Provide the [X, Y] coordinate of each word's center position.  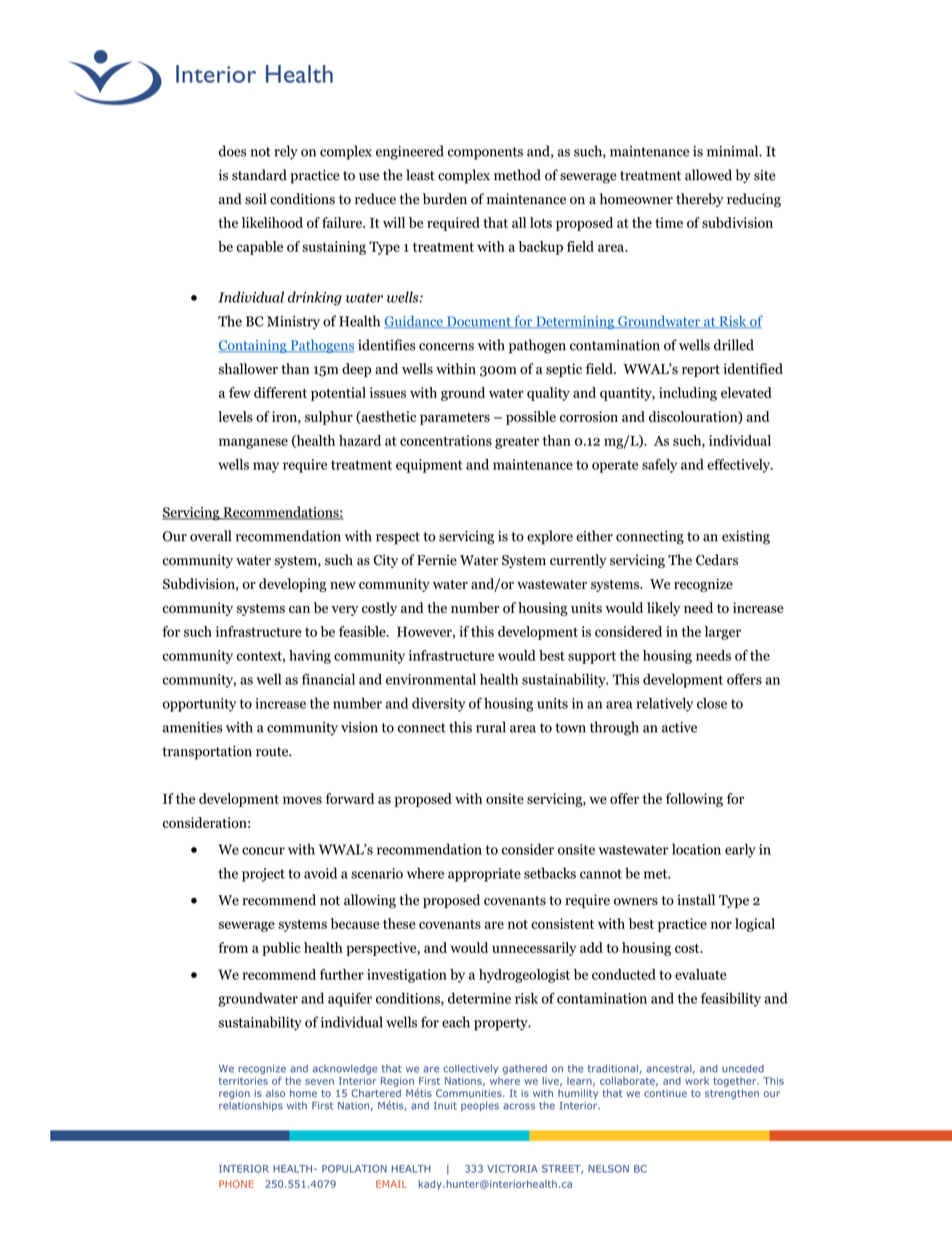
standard [259, 175]
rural [491, 727]
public [281, 949]
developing [293, 585]
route [273, 752]
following [694, 800]
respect [398, 538]
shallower [248, 368]
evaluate [701, 974]
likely [663, 609]
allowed [708, 175]
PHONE [236, 1184]
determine [479, 998]
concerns [446, 347]
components [485, 153]
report [701, 371]
